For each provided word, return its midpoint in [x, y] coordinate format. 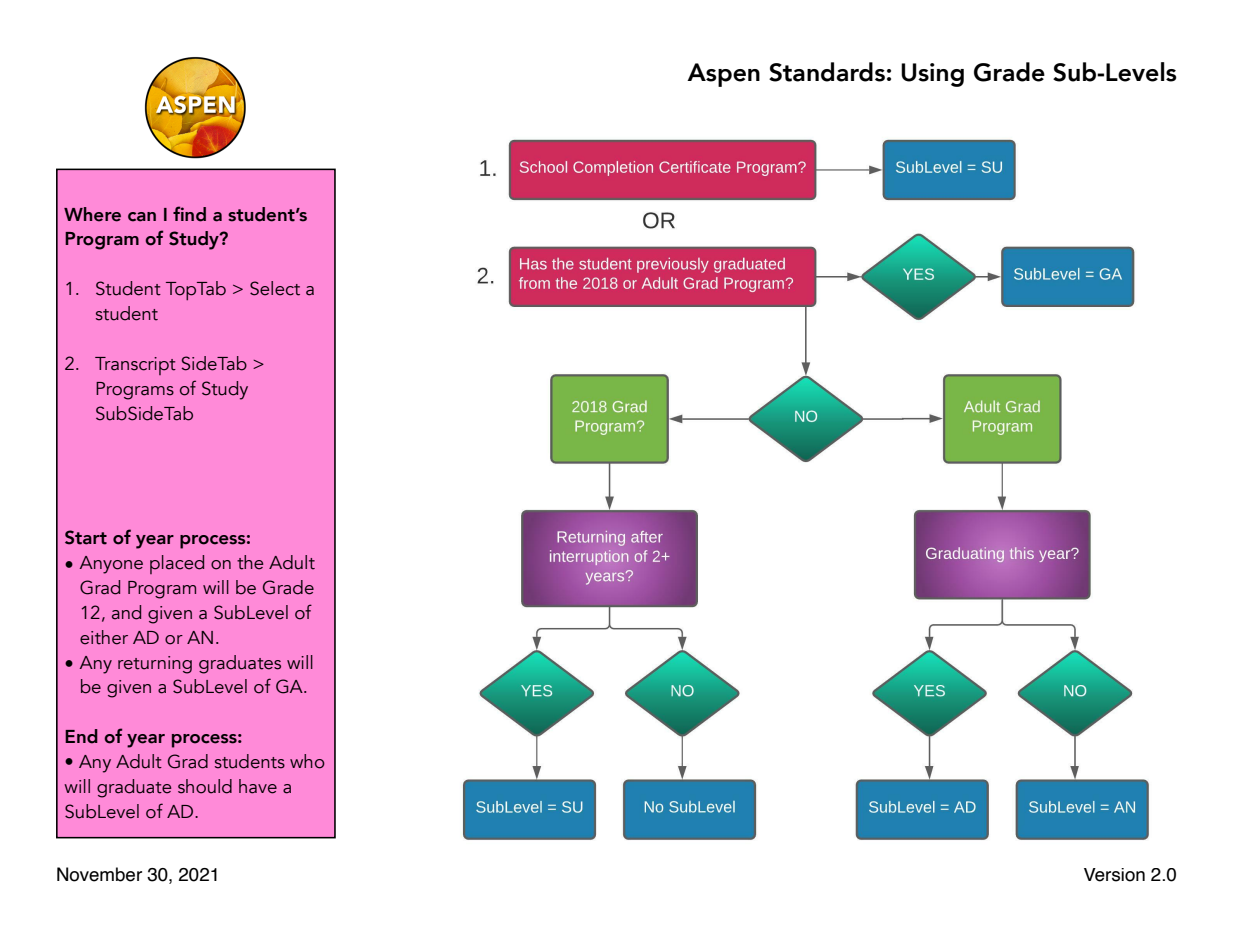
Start [86, 537]
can [142, 217]
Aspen [723, 75]
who [307, 761]
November [99, 874]
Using [932, 75]
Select [275, 288]
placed [177, 564]
